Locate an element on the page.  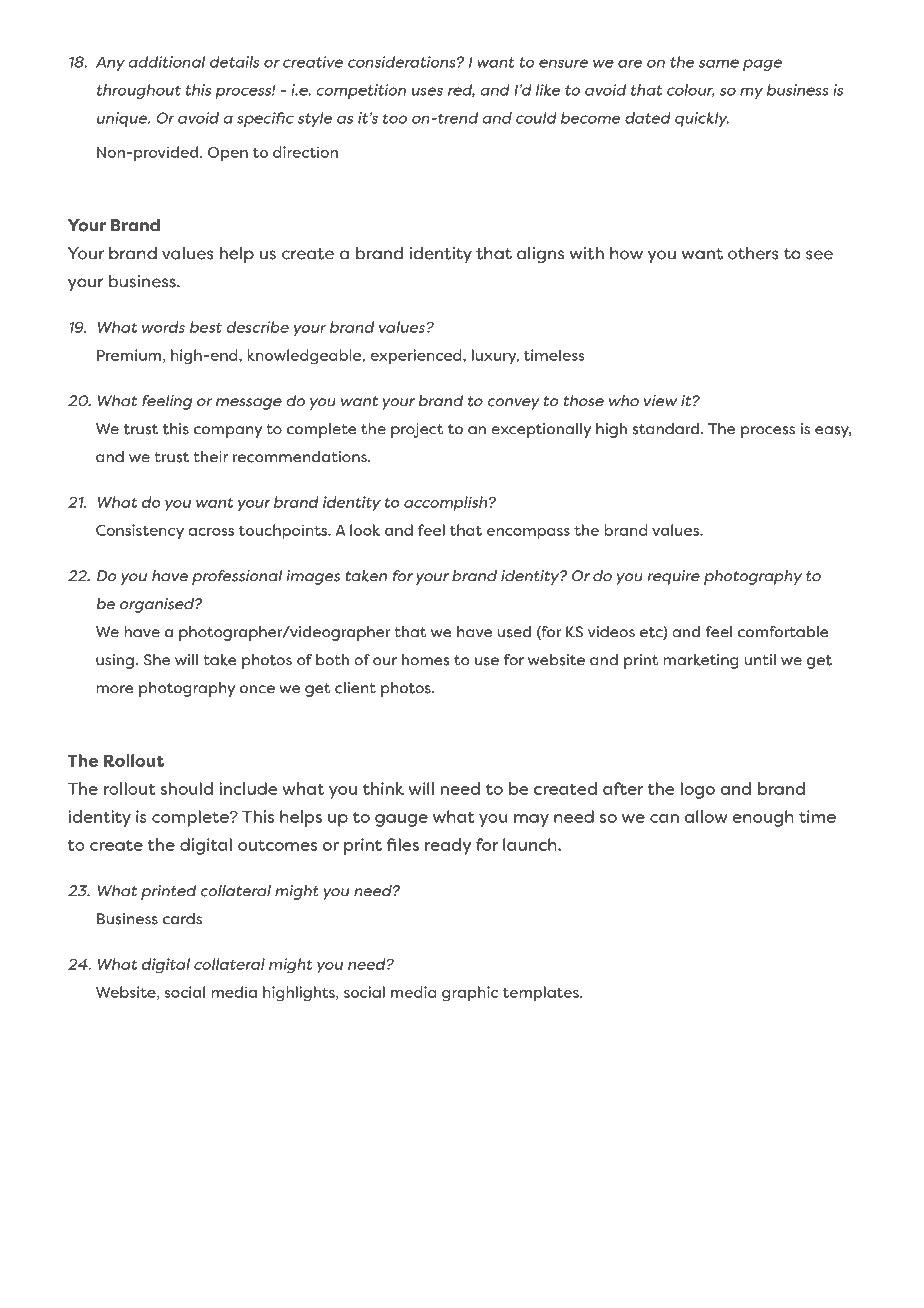
additional is located at coordinates (167, 62).
